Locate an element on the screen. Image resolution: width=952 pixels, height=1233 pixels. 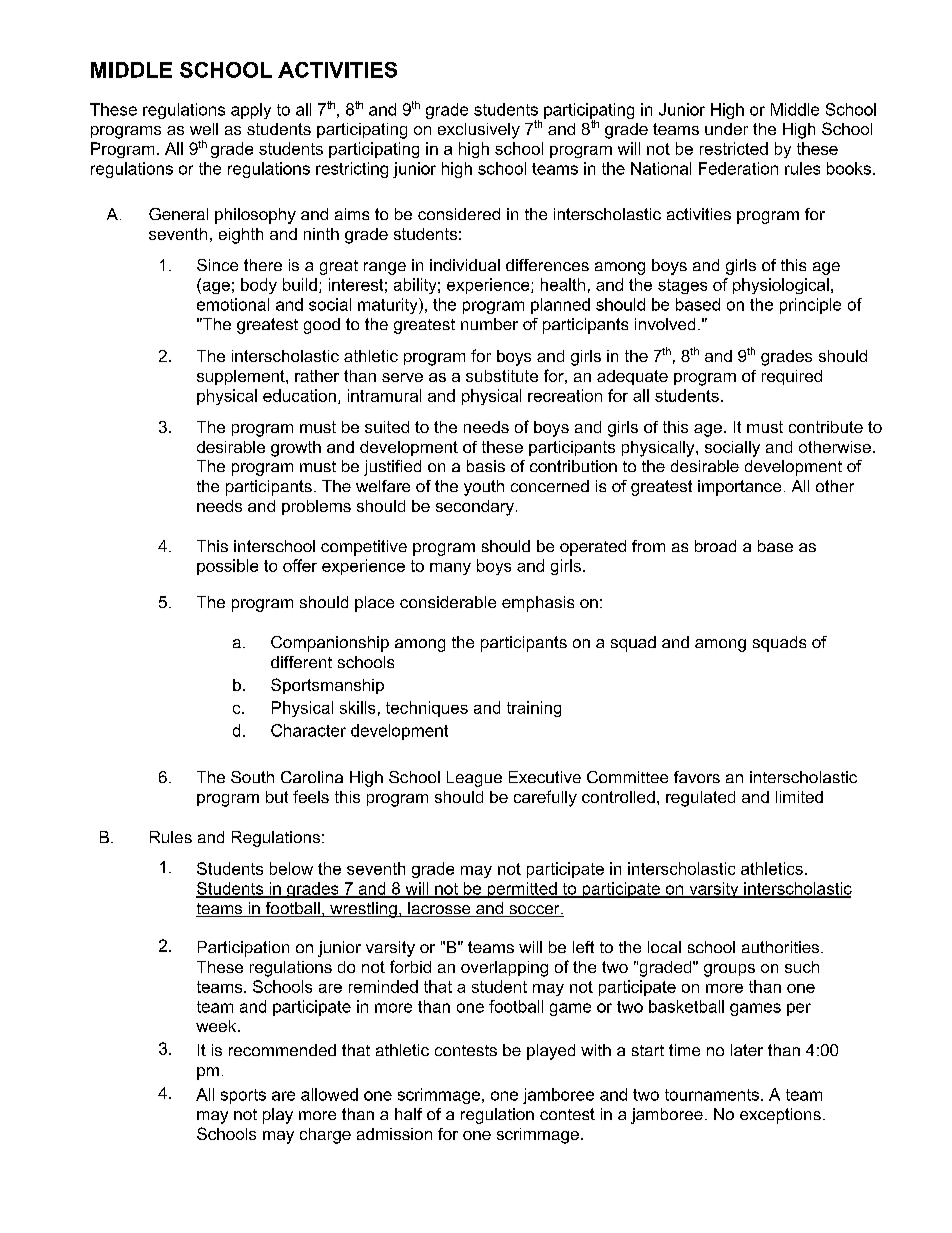
apply is located at coordinates (251, 111).
